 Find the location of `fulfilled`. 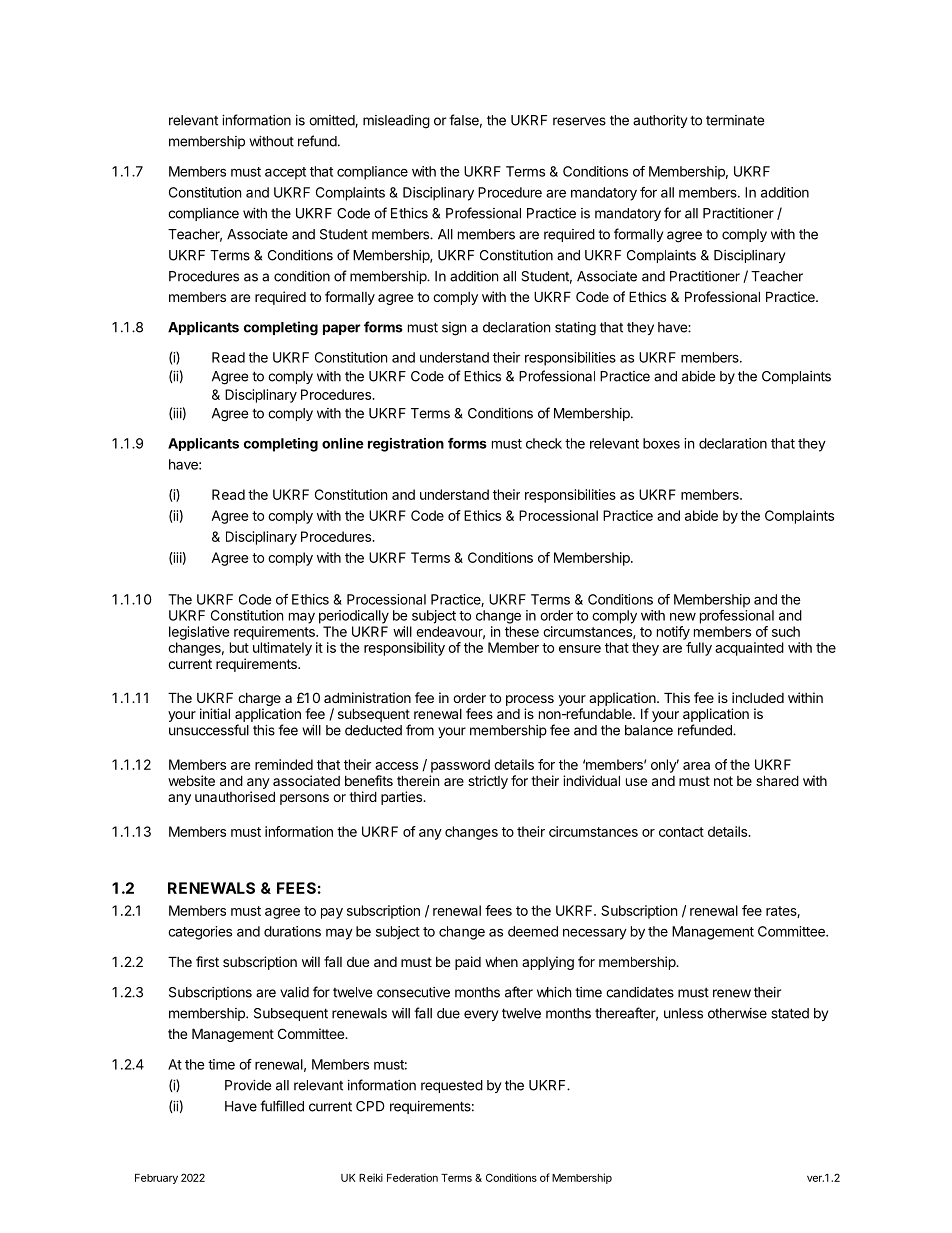

fulfilled is located at coordinates (282, 1106).
